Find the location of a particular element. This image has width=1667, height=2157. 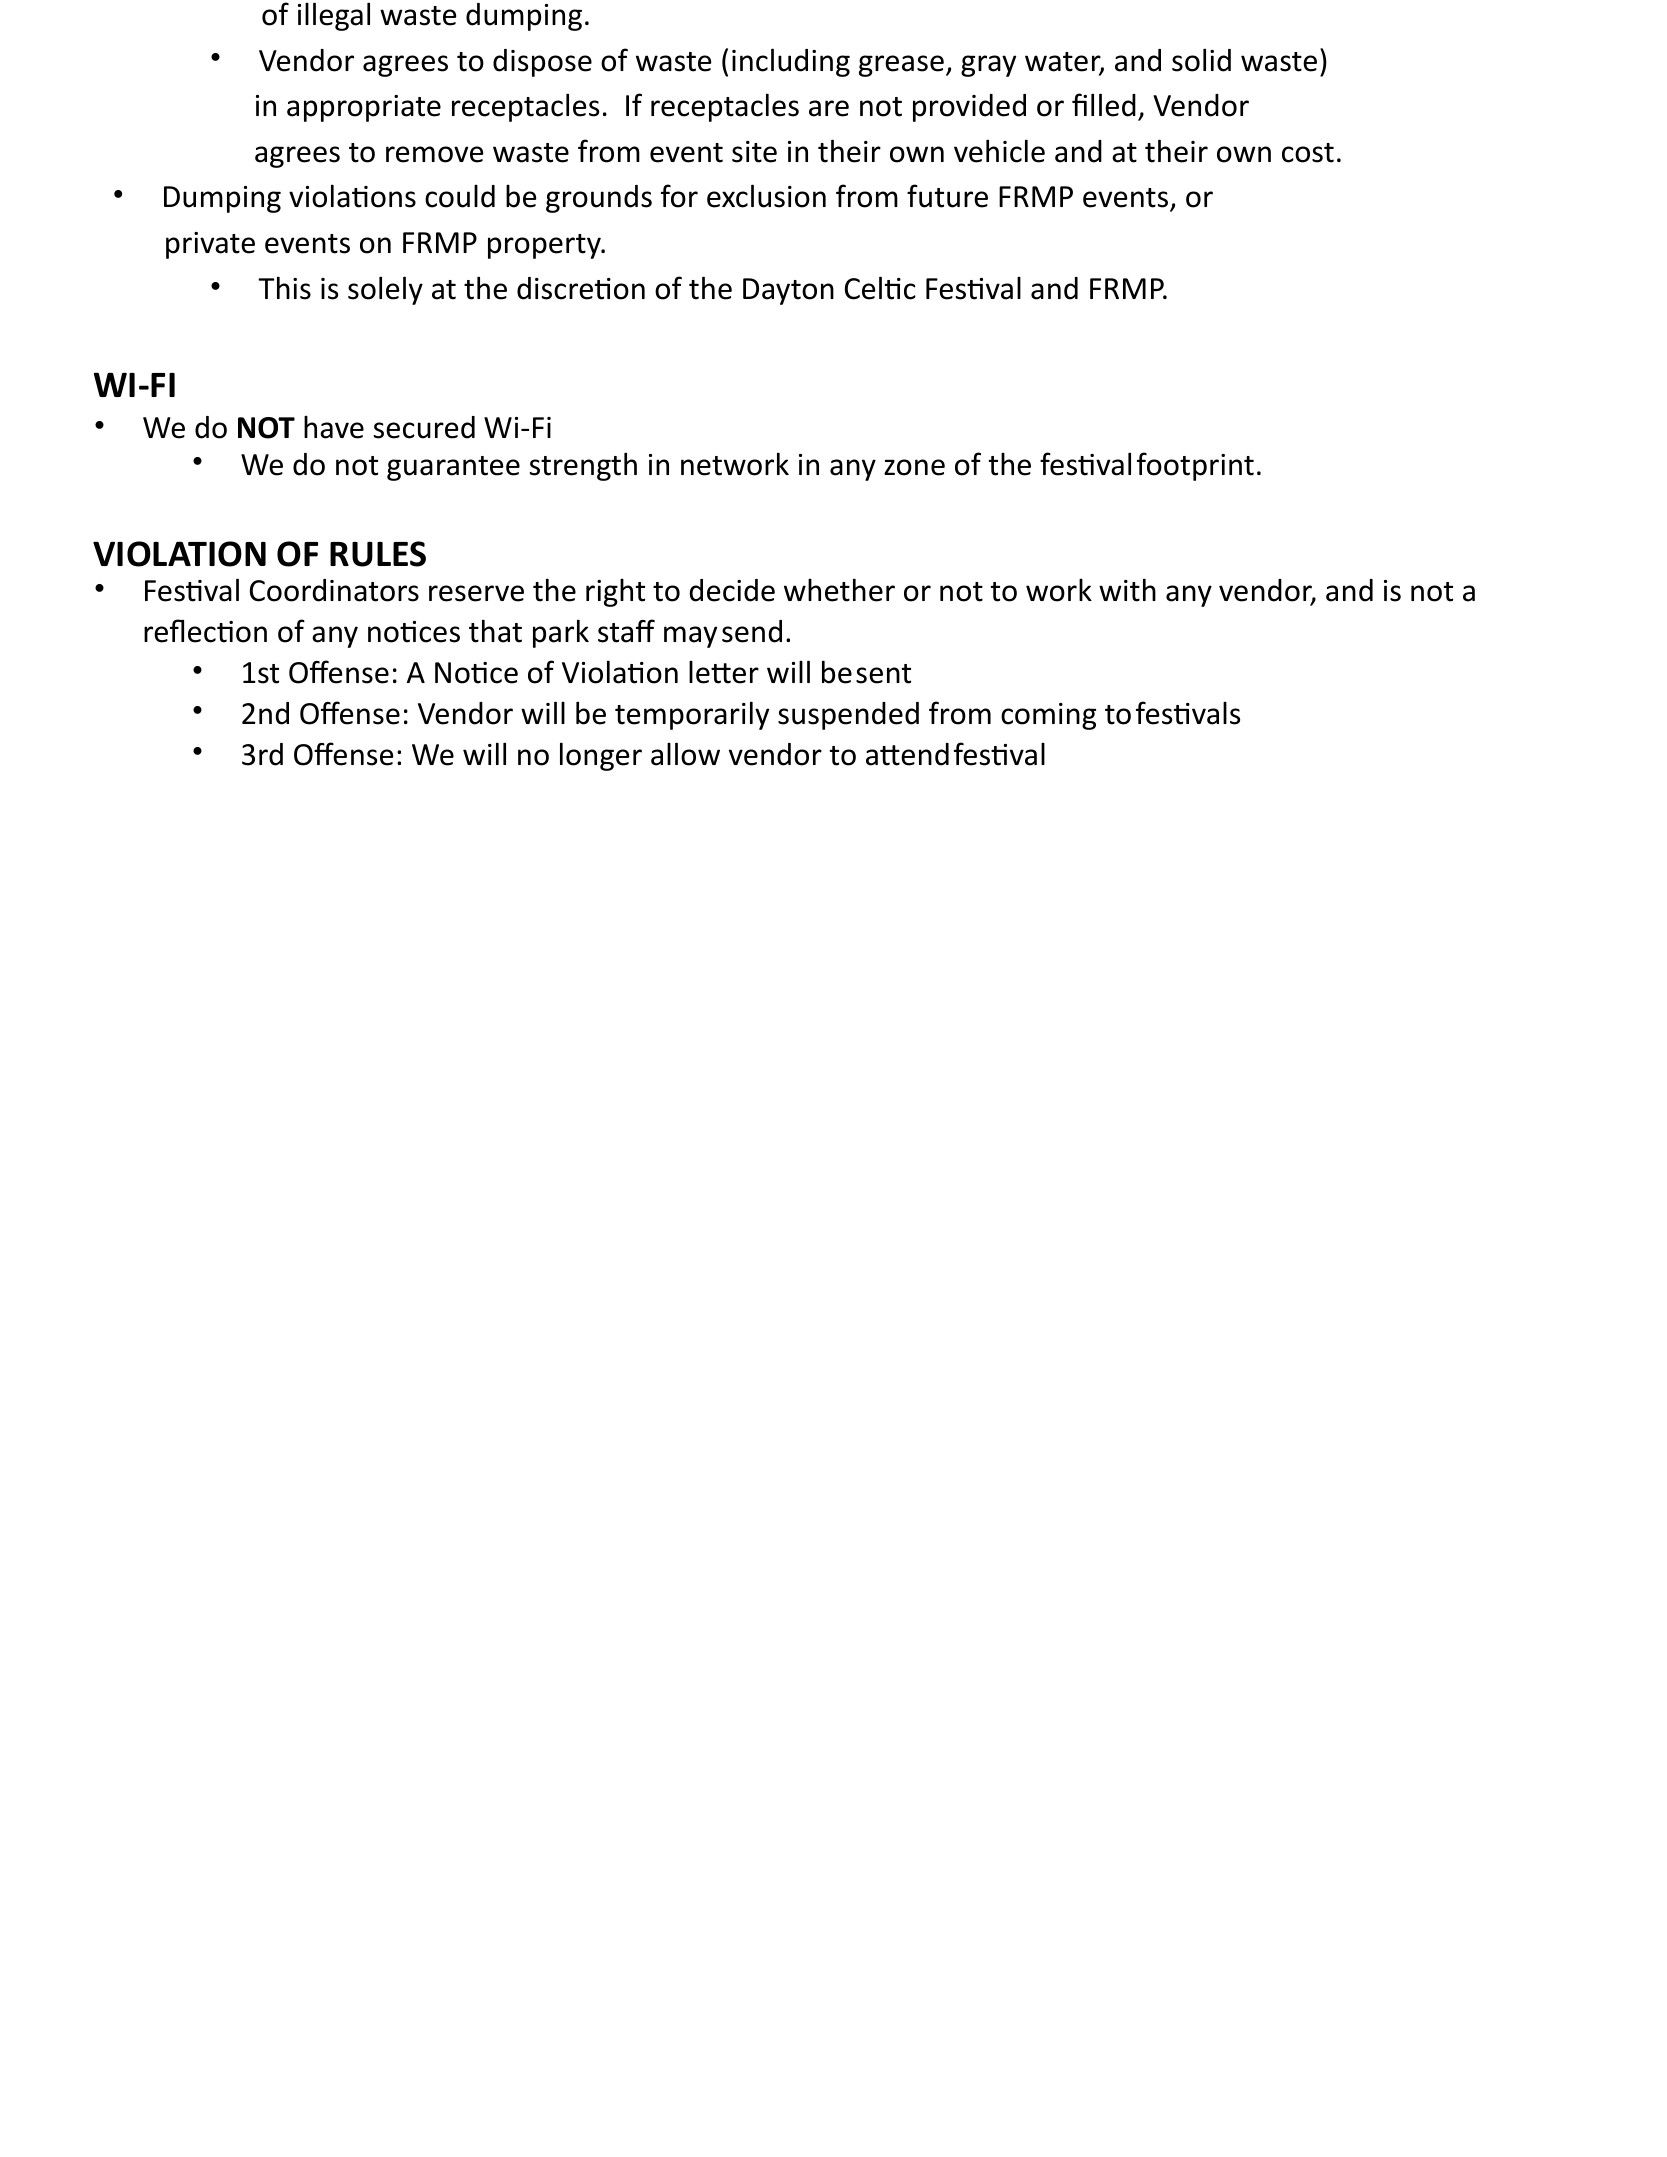

cost is located at coordinates (1308, 153).
